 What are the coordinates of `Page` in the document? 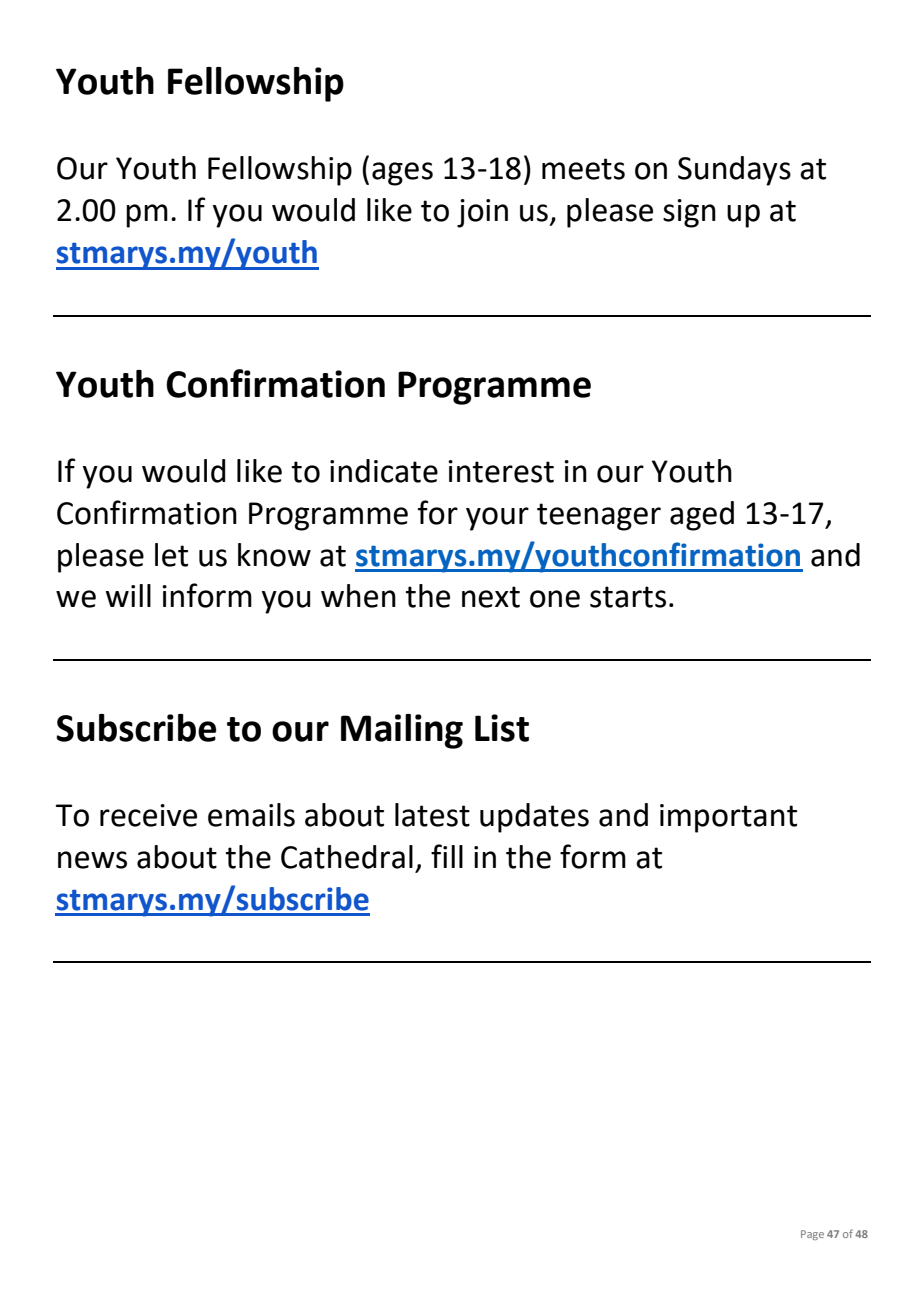 It's located at (812, 1235).
